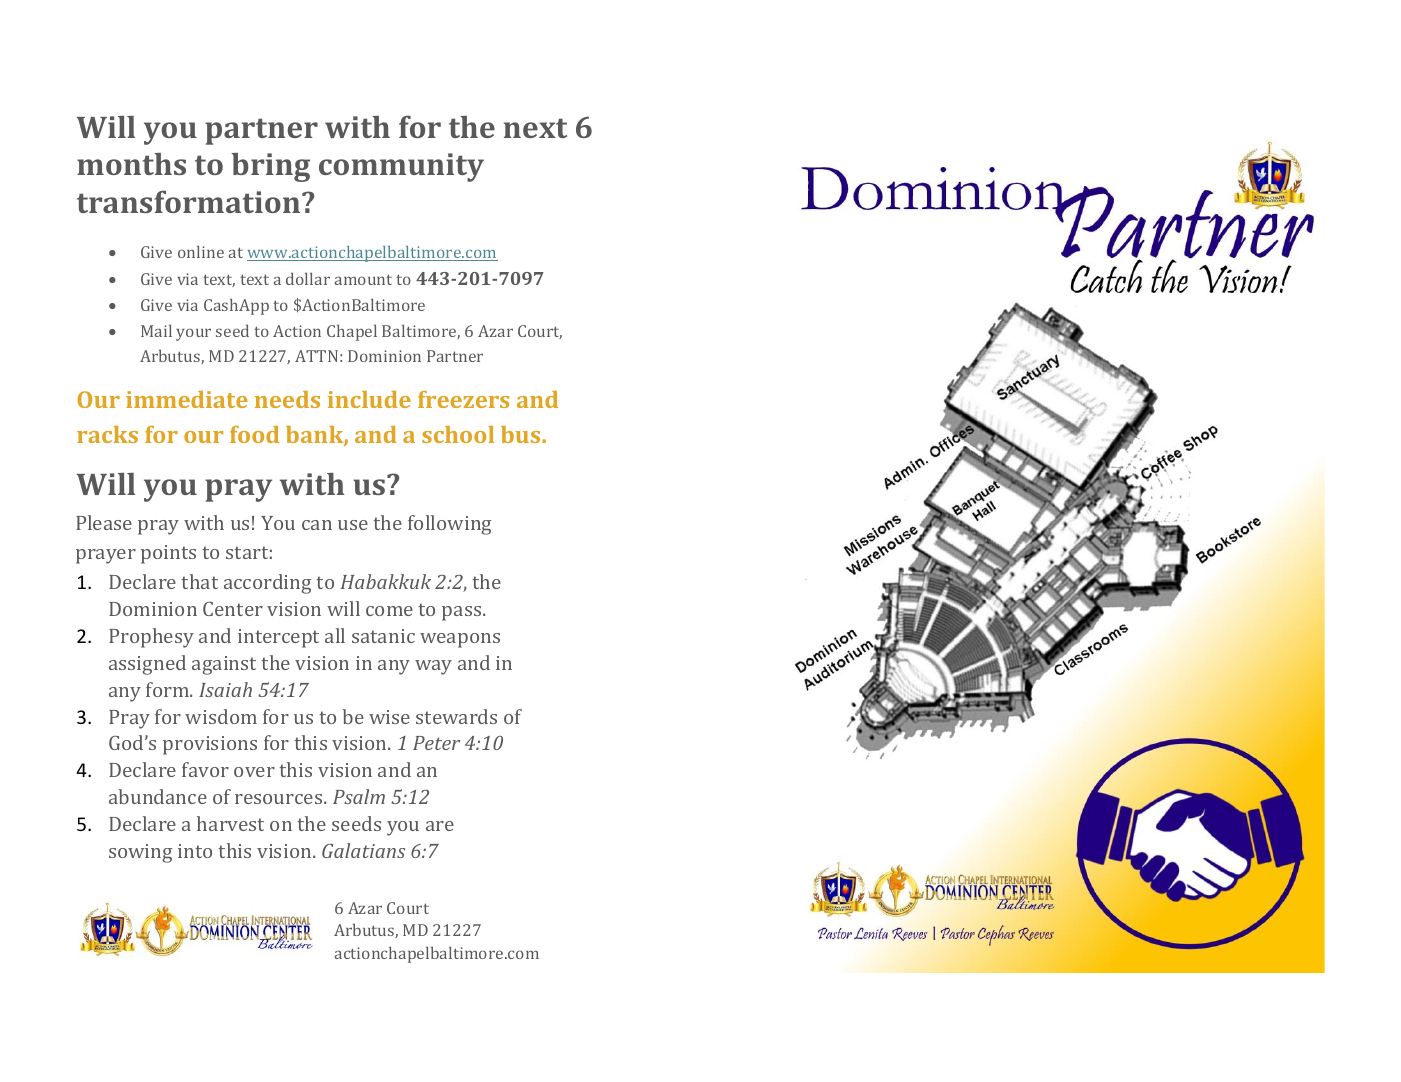 This image has height=1082, width=1401. I want to click on Galatians, so click(363, 850).
